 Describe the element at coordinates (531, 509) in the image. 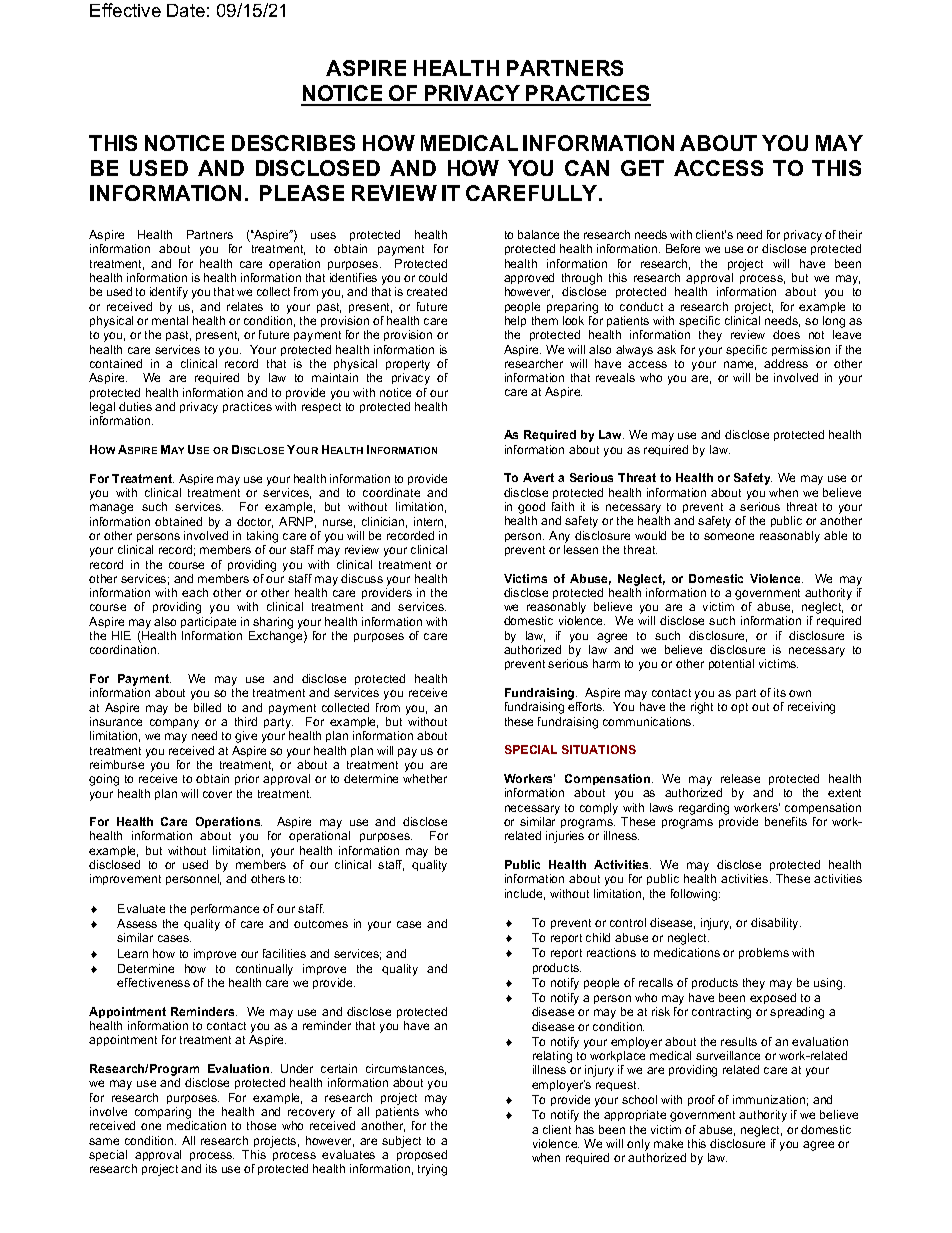

I see `good` at that location.
